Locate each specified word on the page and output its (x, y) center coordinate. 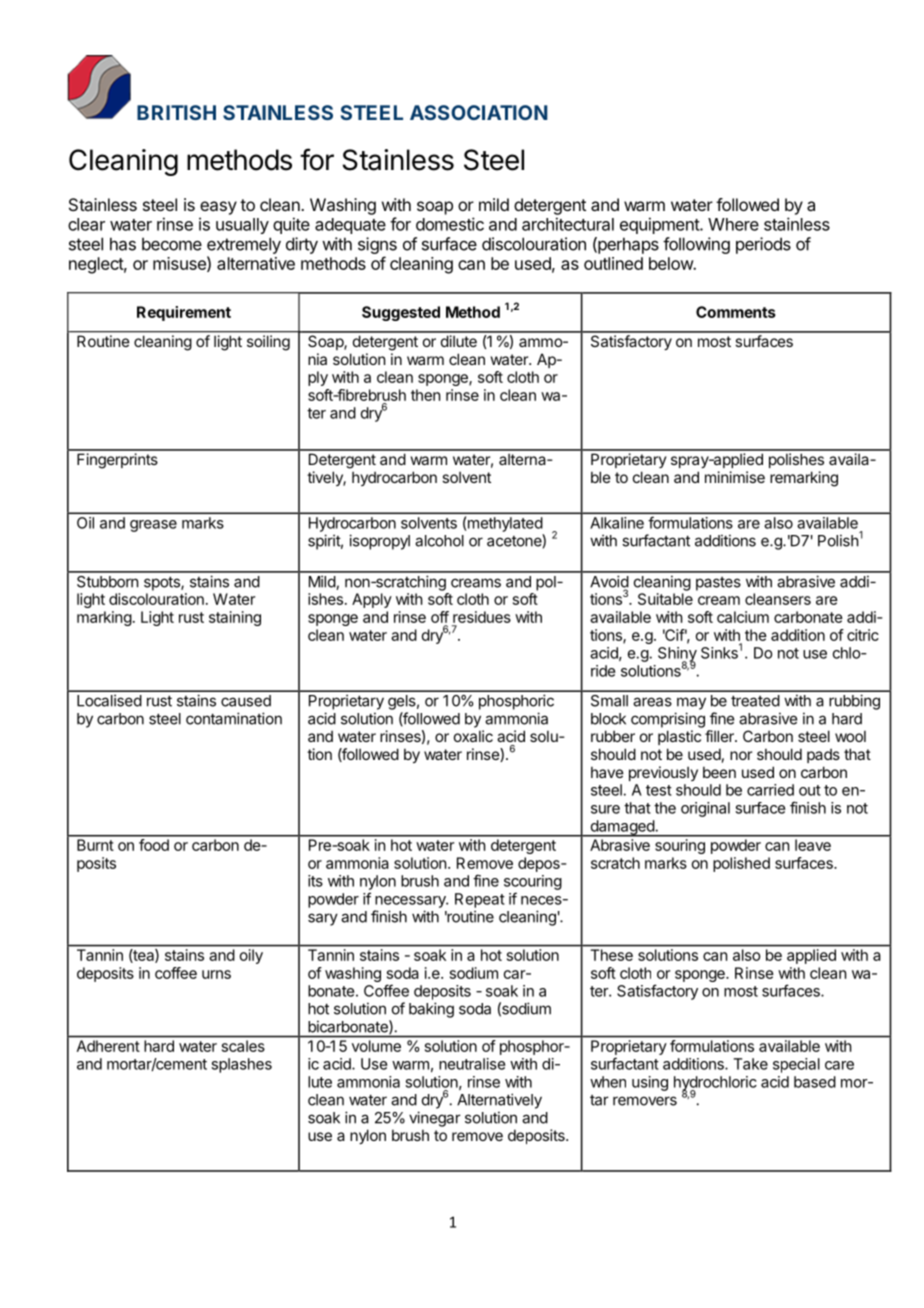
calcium (743, 617)
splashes (241, 1065)
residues (482, 617)
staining (235, 618)
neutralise (472, 1064)
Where (733, 224)
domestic (450, 224)
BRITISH (176, 112)
